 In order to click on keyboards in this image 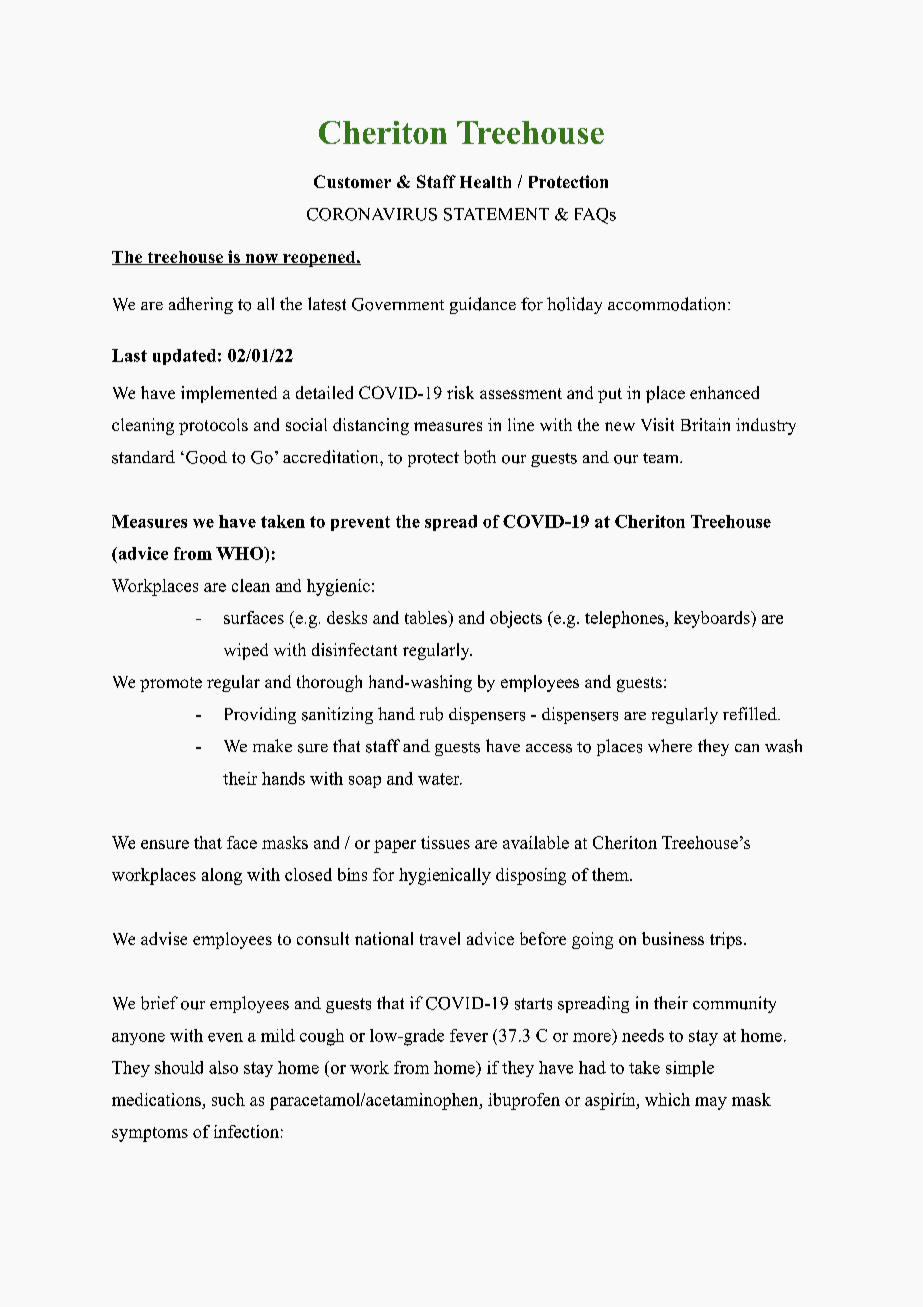, I will do `click(713, 619)`.
